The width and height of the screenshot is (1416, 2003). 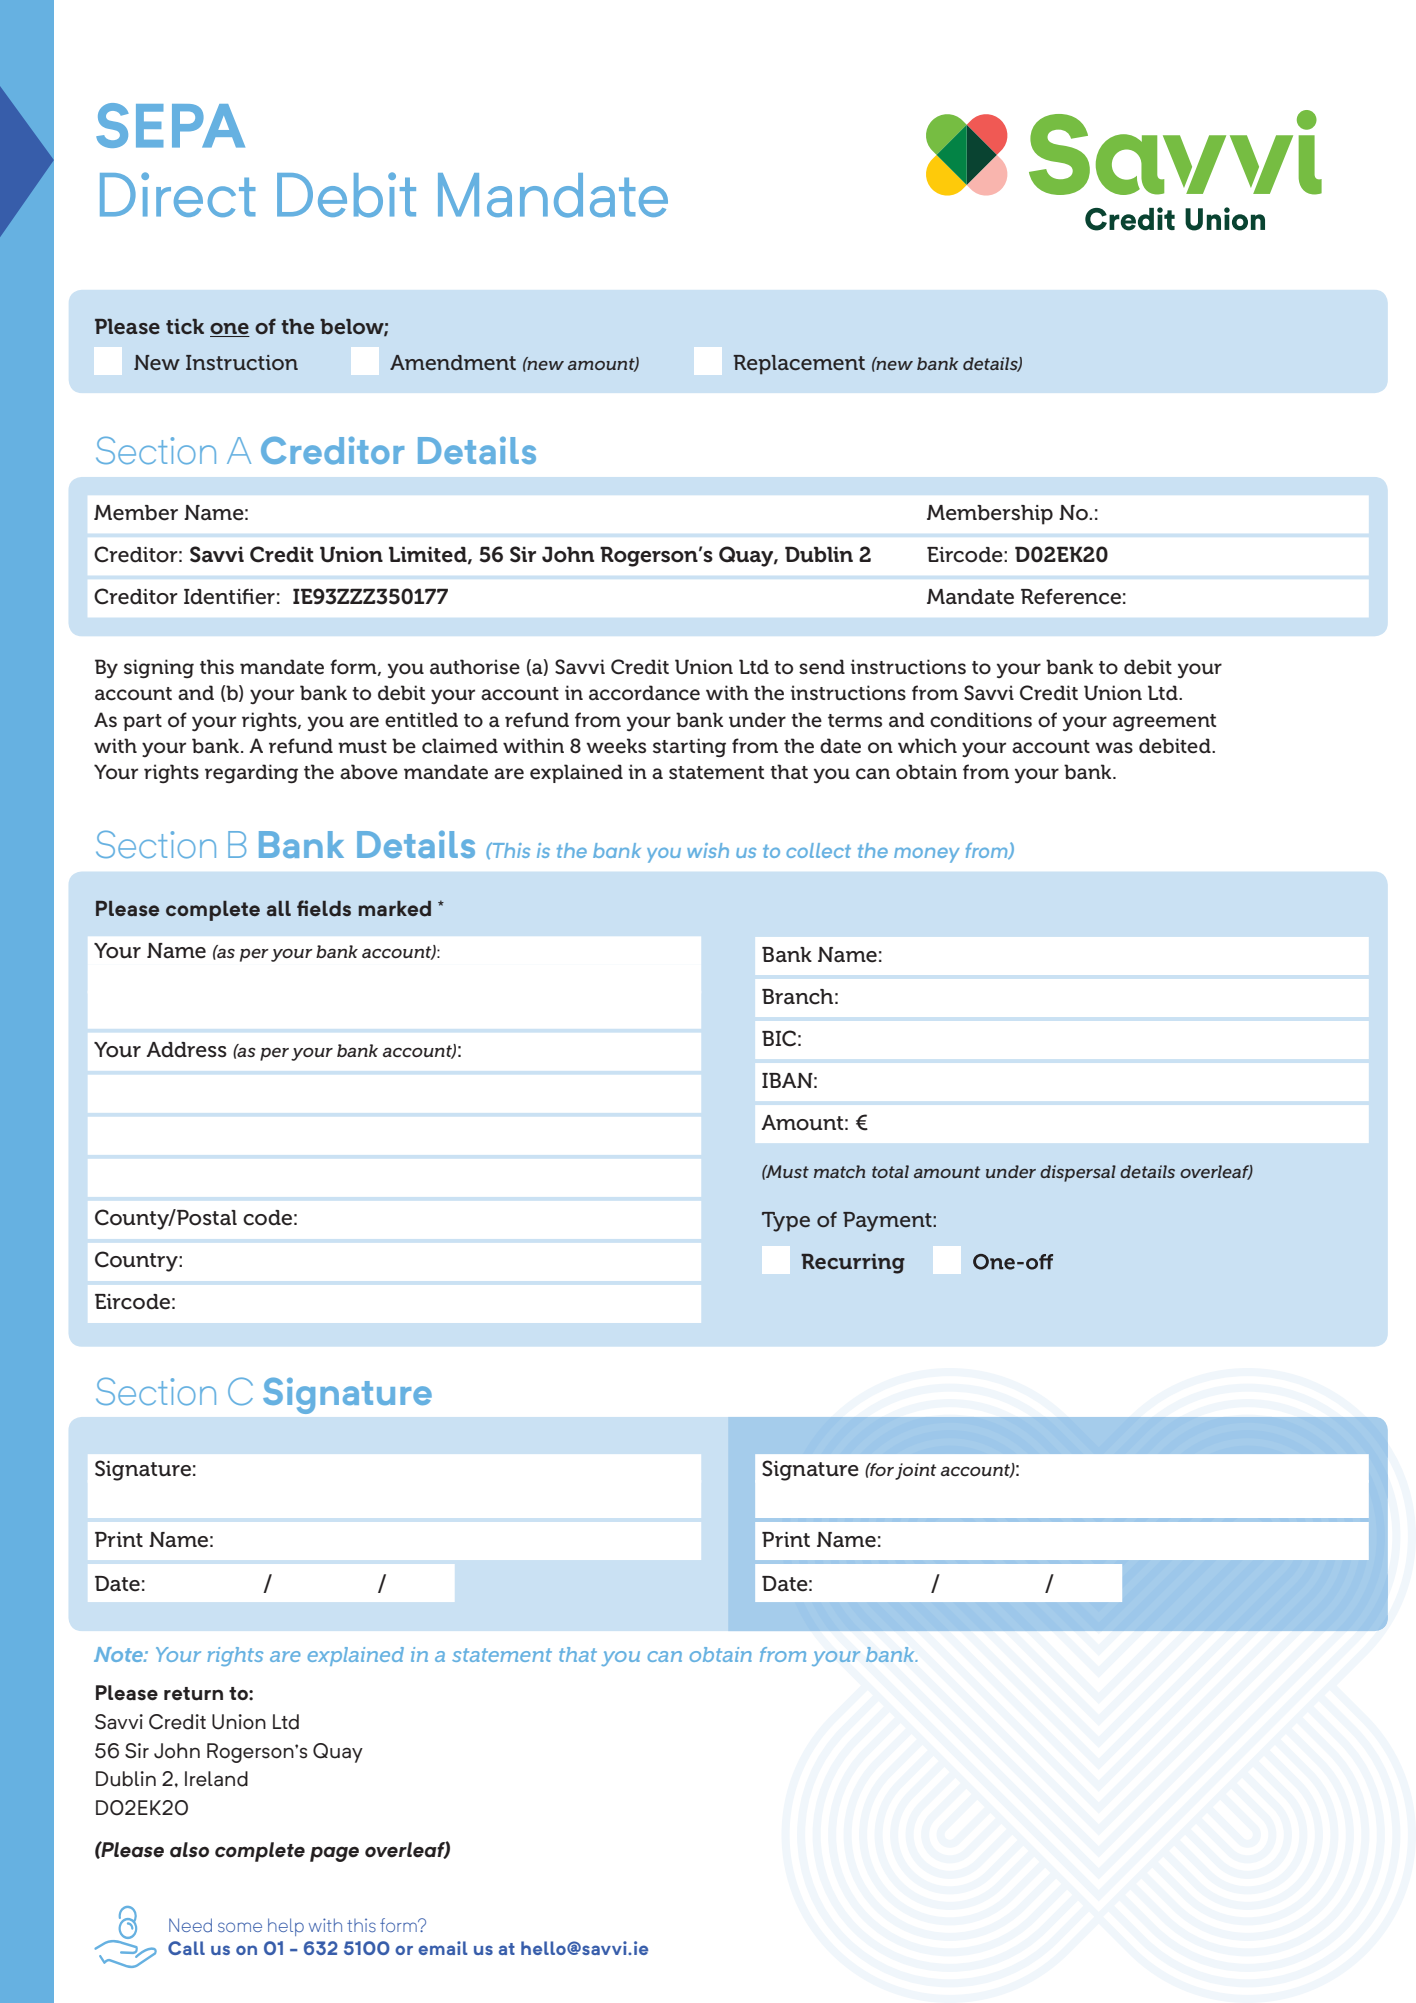 What do you see at coordinates (1078, 1173) in the screenshot?
I see `dispersal` at bounding box center [1078, 1173].
